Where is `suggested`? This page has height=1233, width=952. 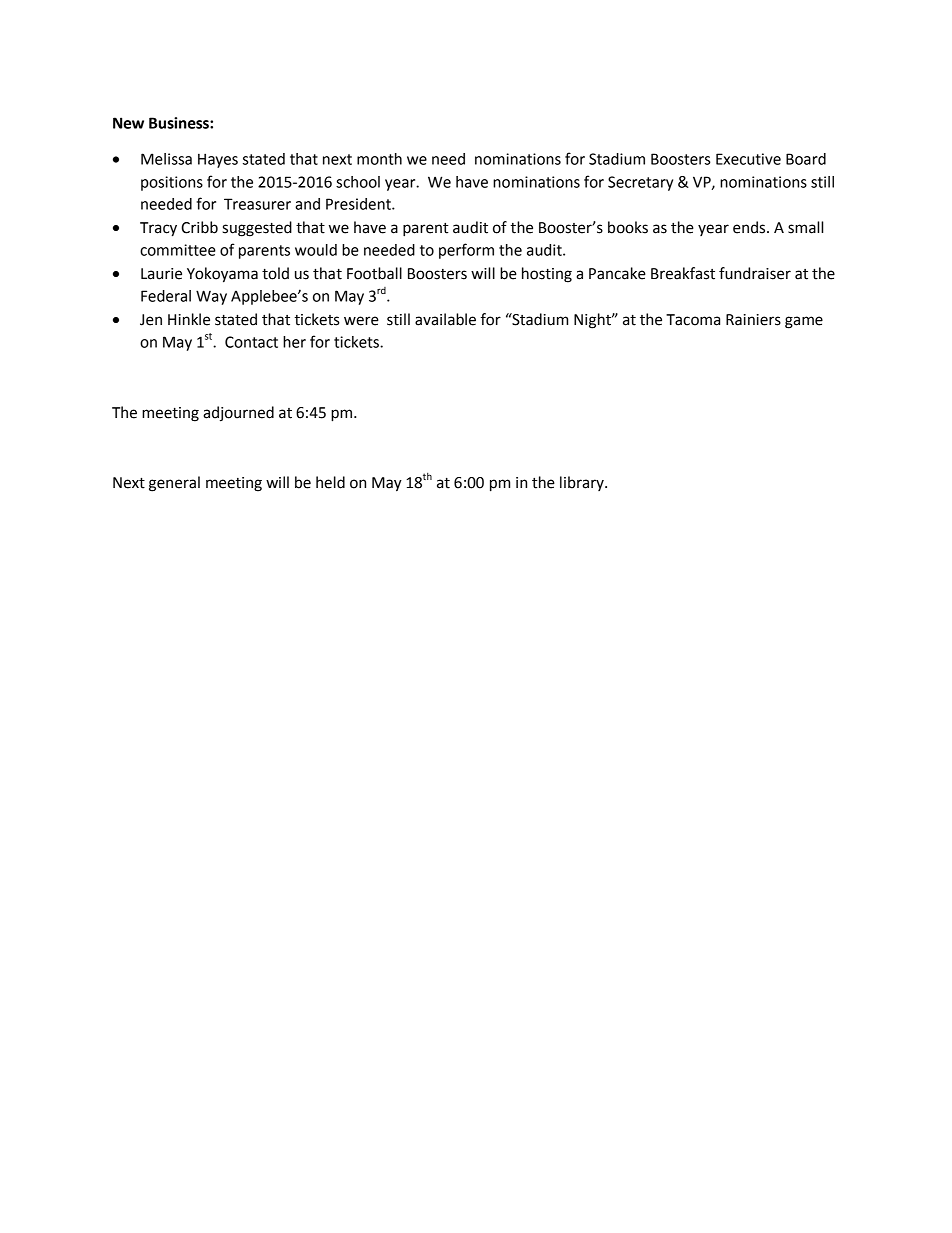 suggested is located at coordinates (257, 229).
